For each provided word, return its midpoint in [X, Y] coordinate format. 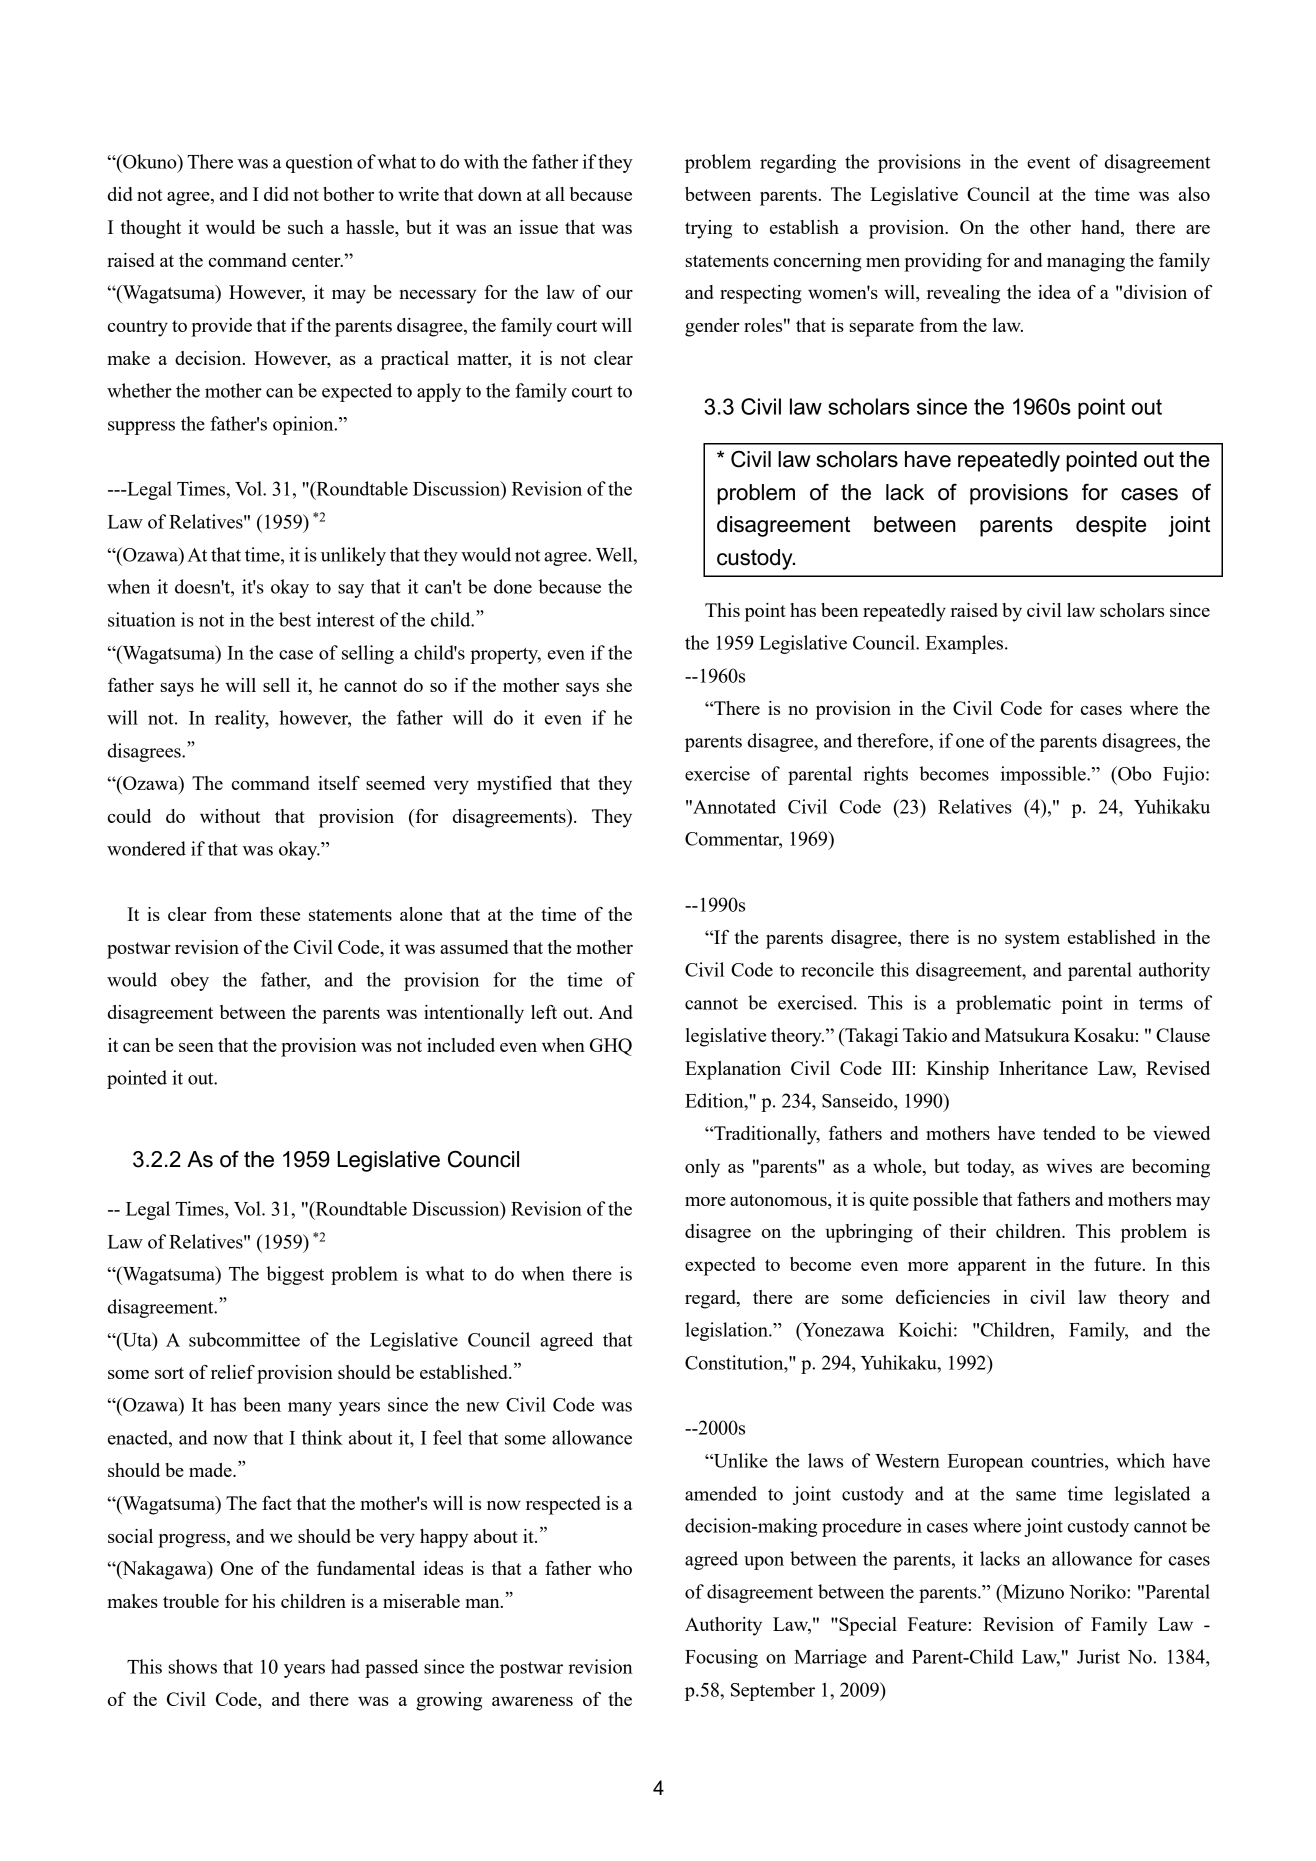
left [544, 1012]
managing [1086, 262]
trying [708, 229]
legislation [727, 1331]
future [1117, 1264]
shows [193, 1666]
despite [1111, 526]
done [513, 586]
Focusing [721, 1658]
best [295, 619]
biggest [295, 1275]
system [1032, 940]
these [280, 914]
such [306, 227]
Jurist [1098, 1656]
